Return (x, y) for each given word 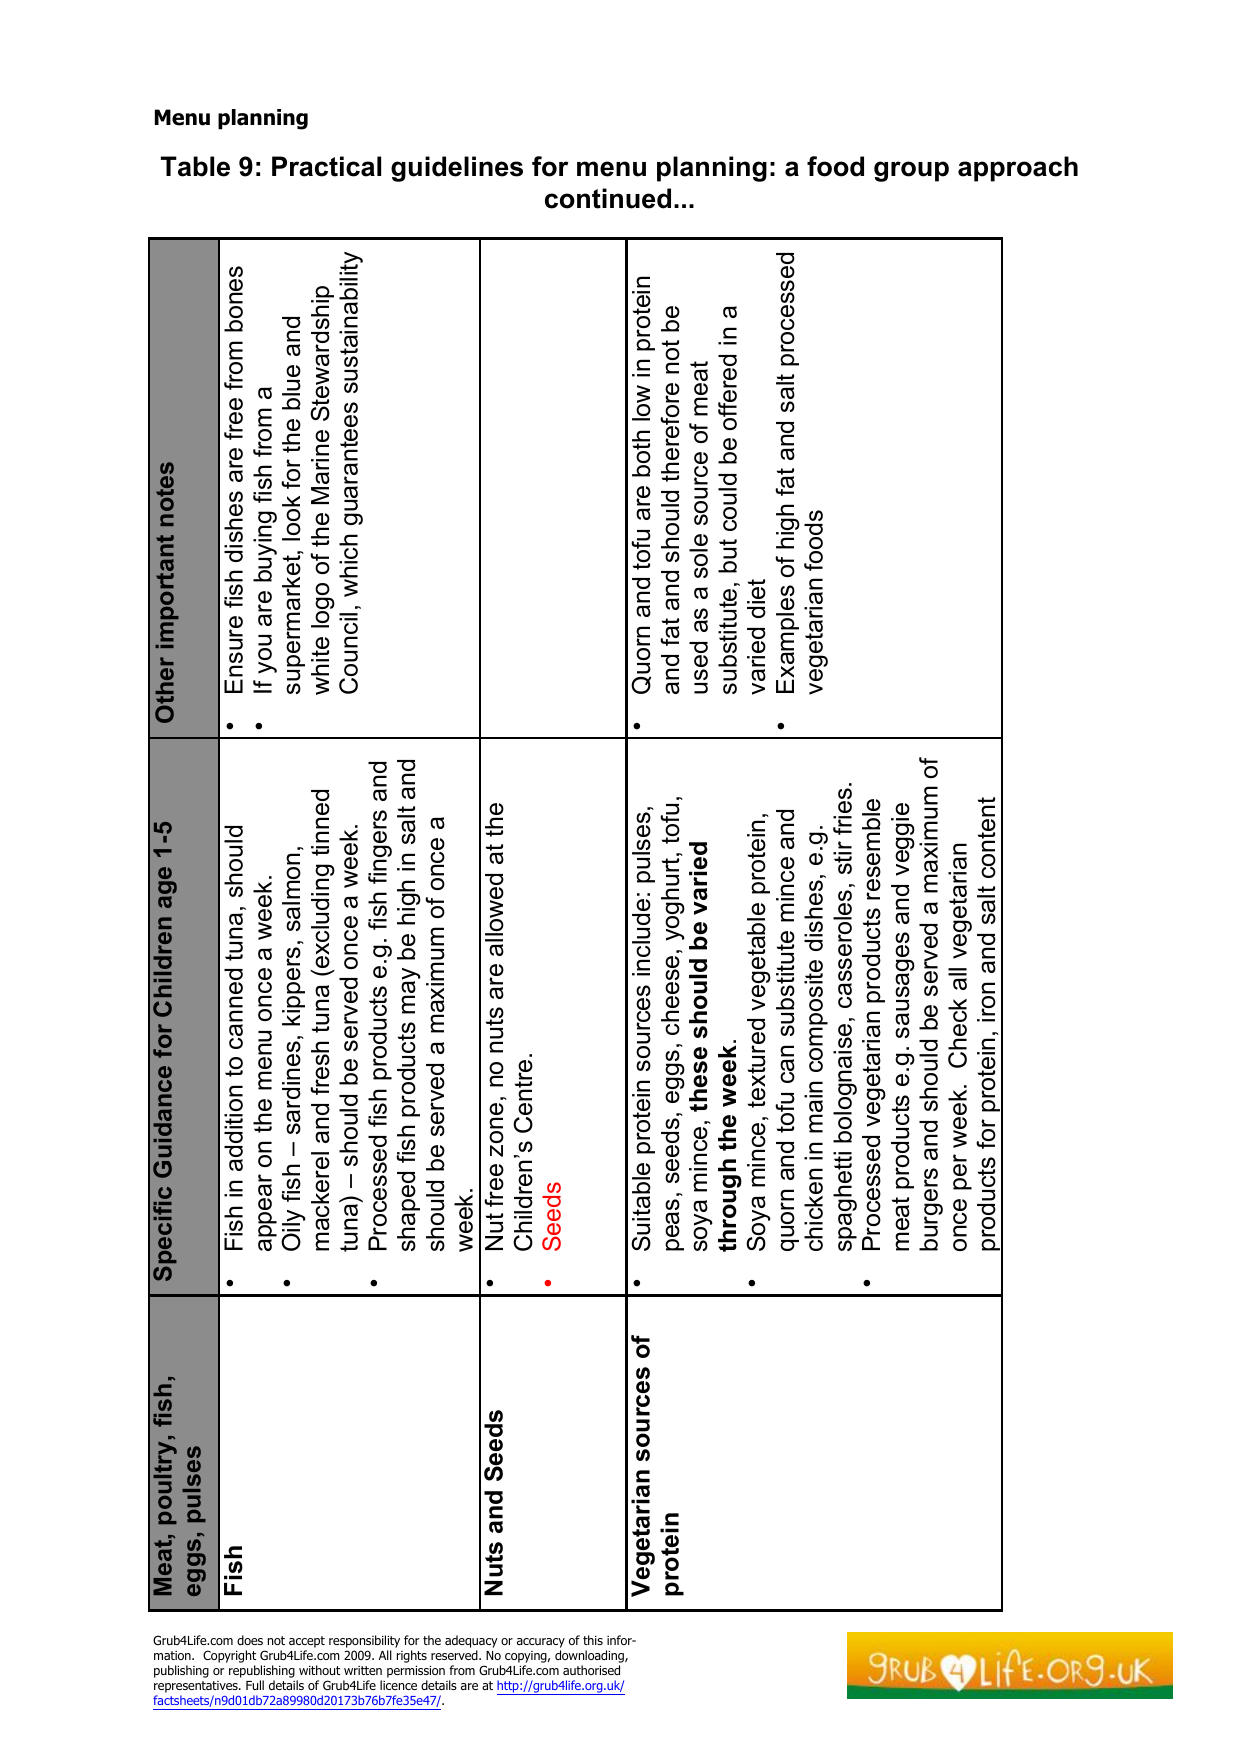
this (593, 1640)
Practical (326, 166)
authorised (591, 1670)
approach (1018, 169)
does (250, 1640)
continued (608, 198)
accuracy (541, 1643)
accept (307, 1642)
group (911, 171)
